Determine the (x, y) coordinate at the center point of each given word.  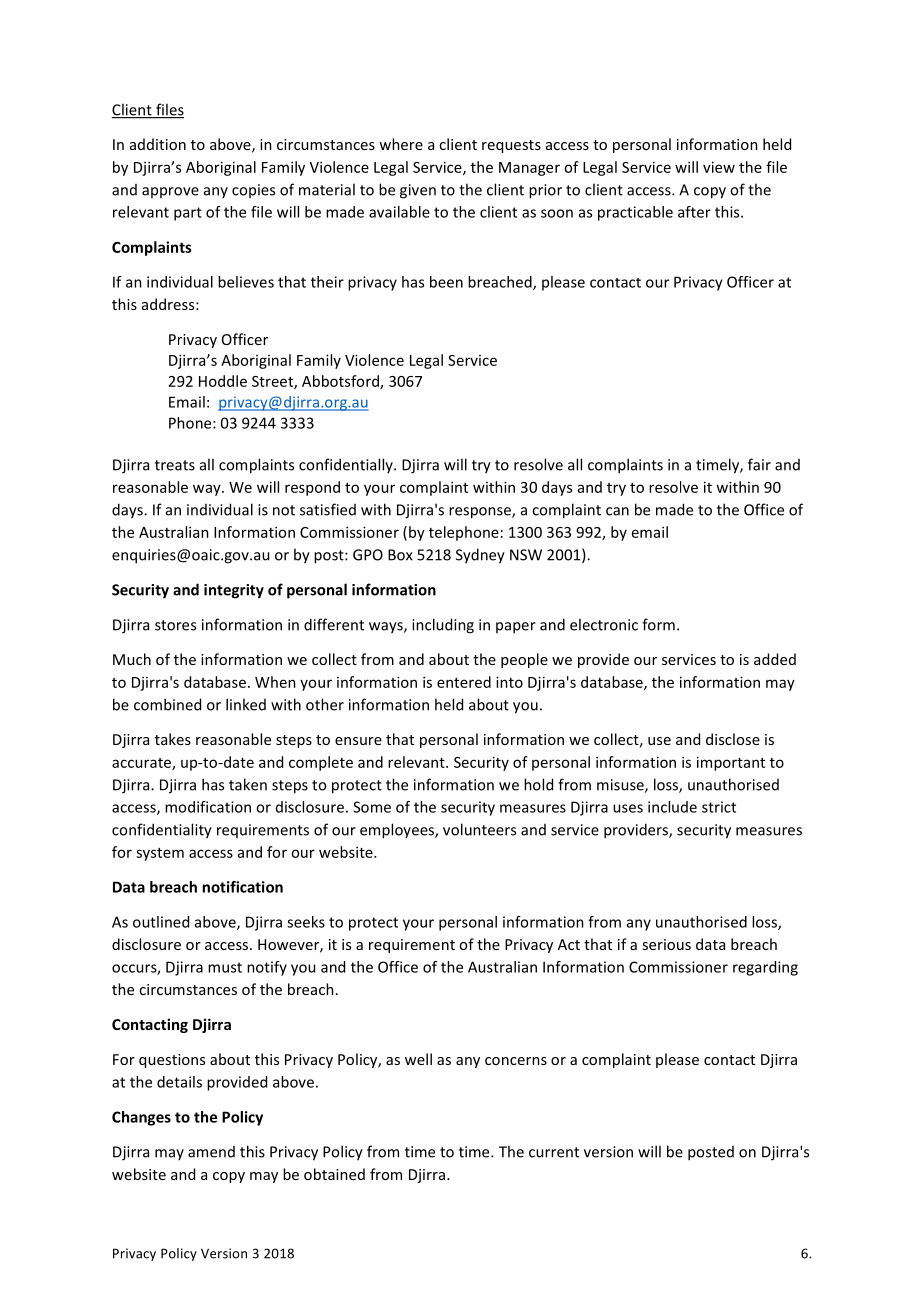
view (719, 167)
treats (175, 465)
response (481, 513)
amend (211, 1152)
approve (170, 192)
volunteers (479, 829)
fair (759, 464)
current (554, 1152)
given (418, 191)
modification (208, 807)
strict (719, 807)
